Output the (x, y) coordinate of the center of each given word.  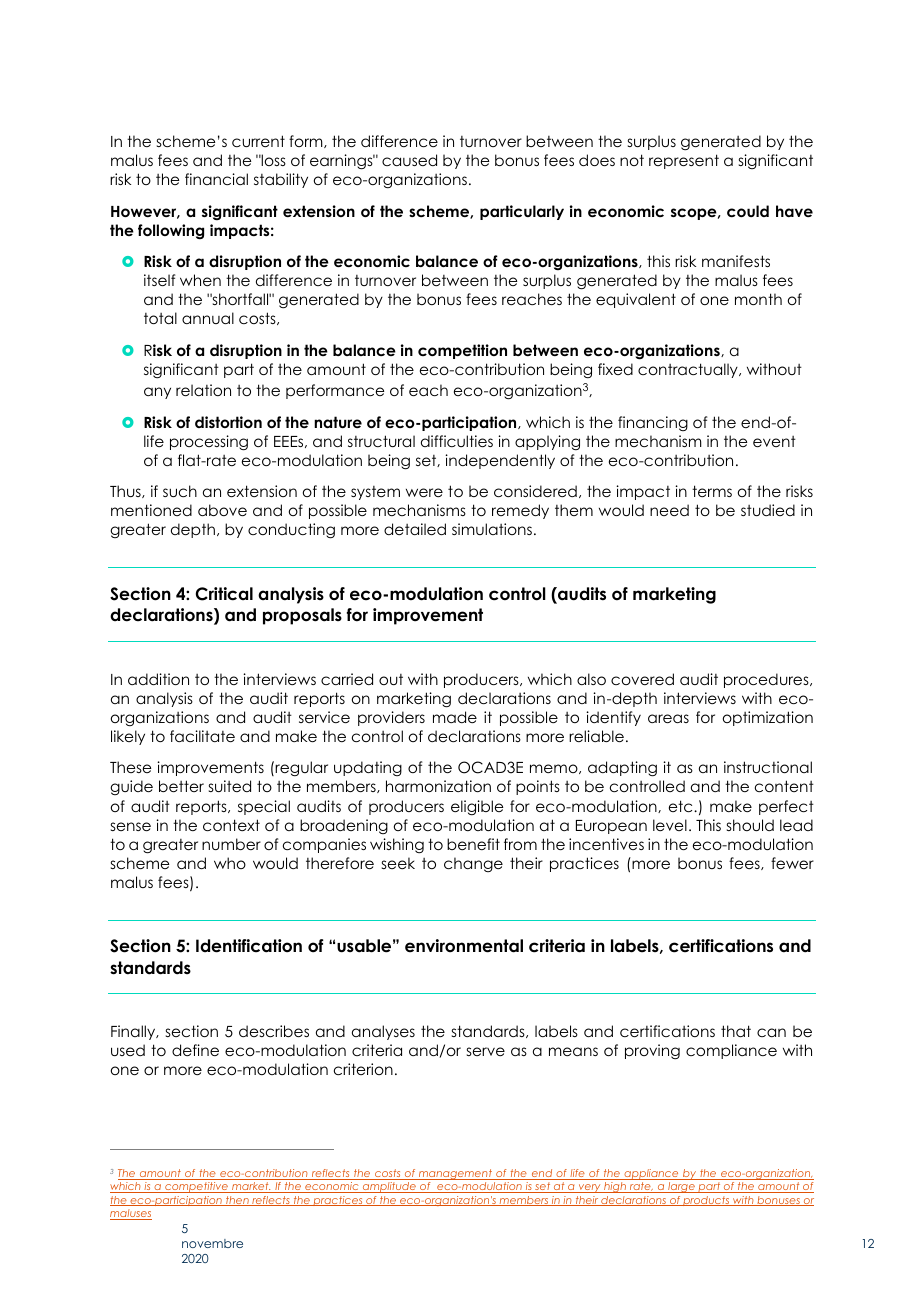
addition (158, 679)
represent (684, 161)
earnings (342, 162)
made (455, 717)
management (456, 1174)
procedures (767, 680)
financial (216, 179)
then (237, 1201)
